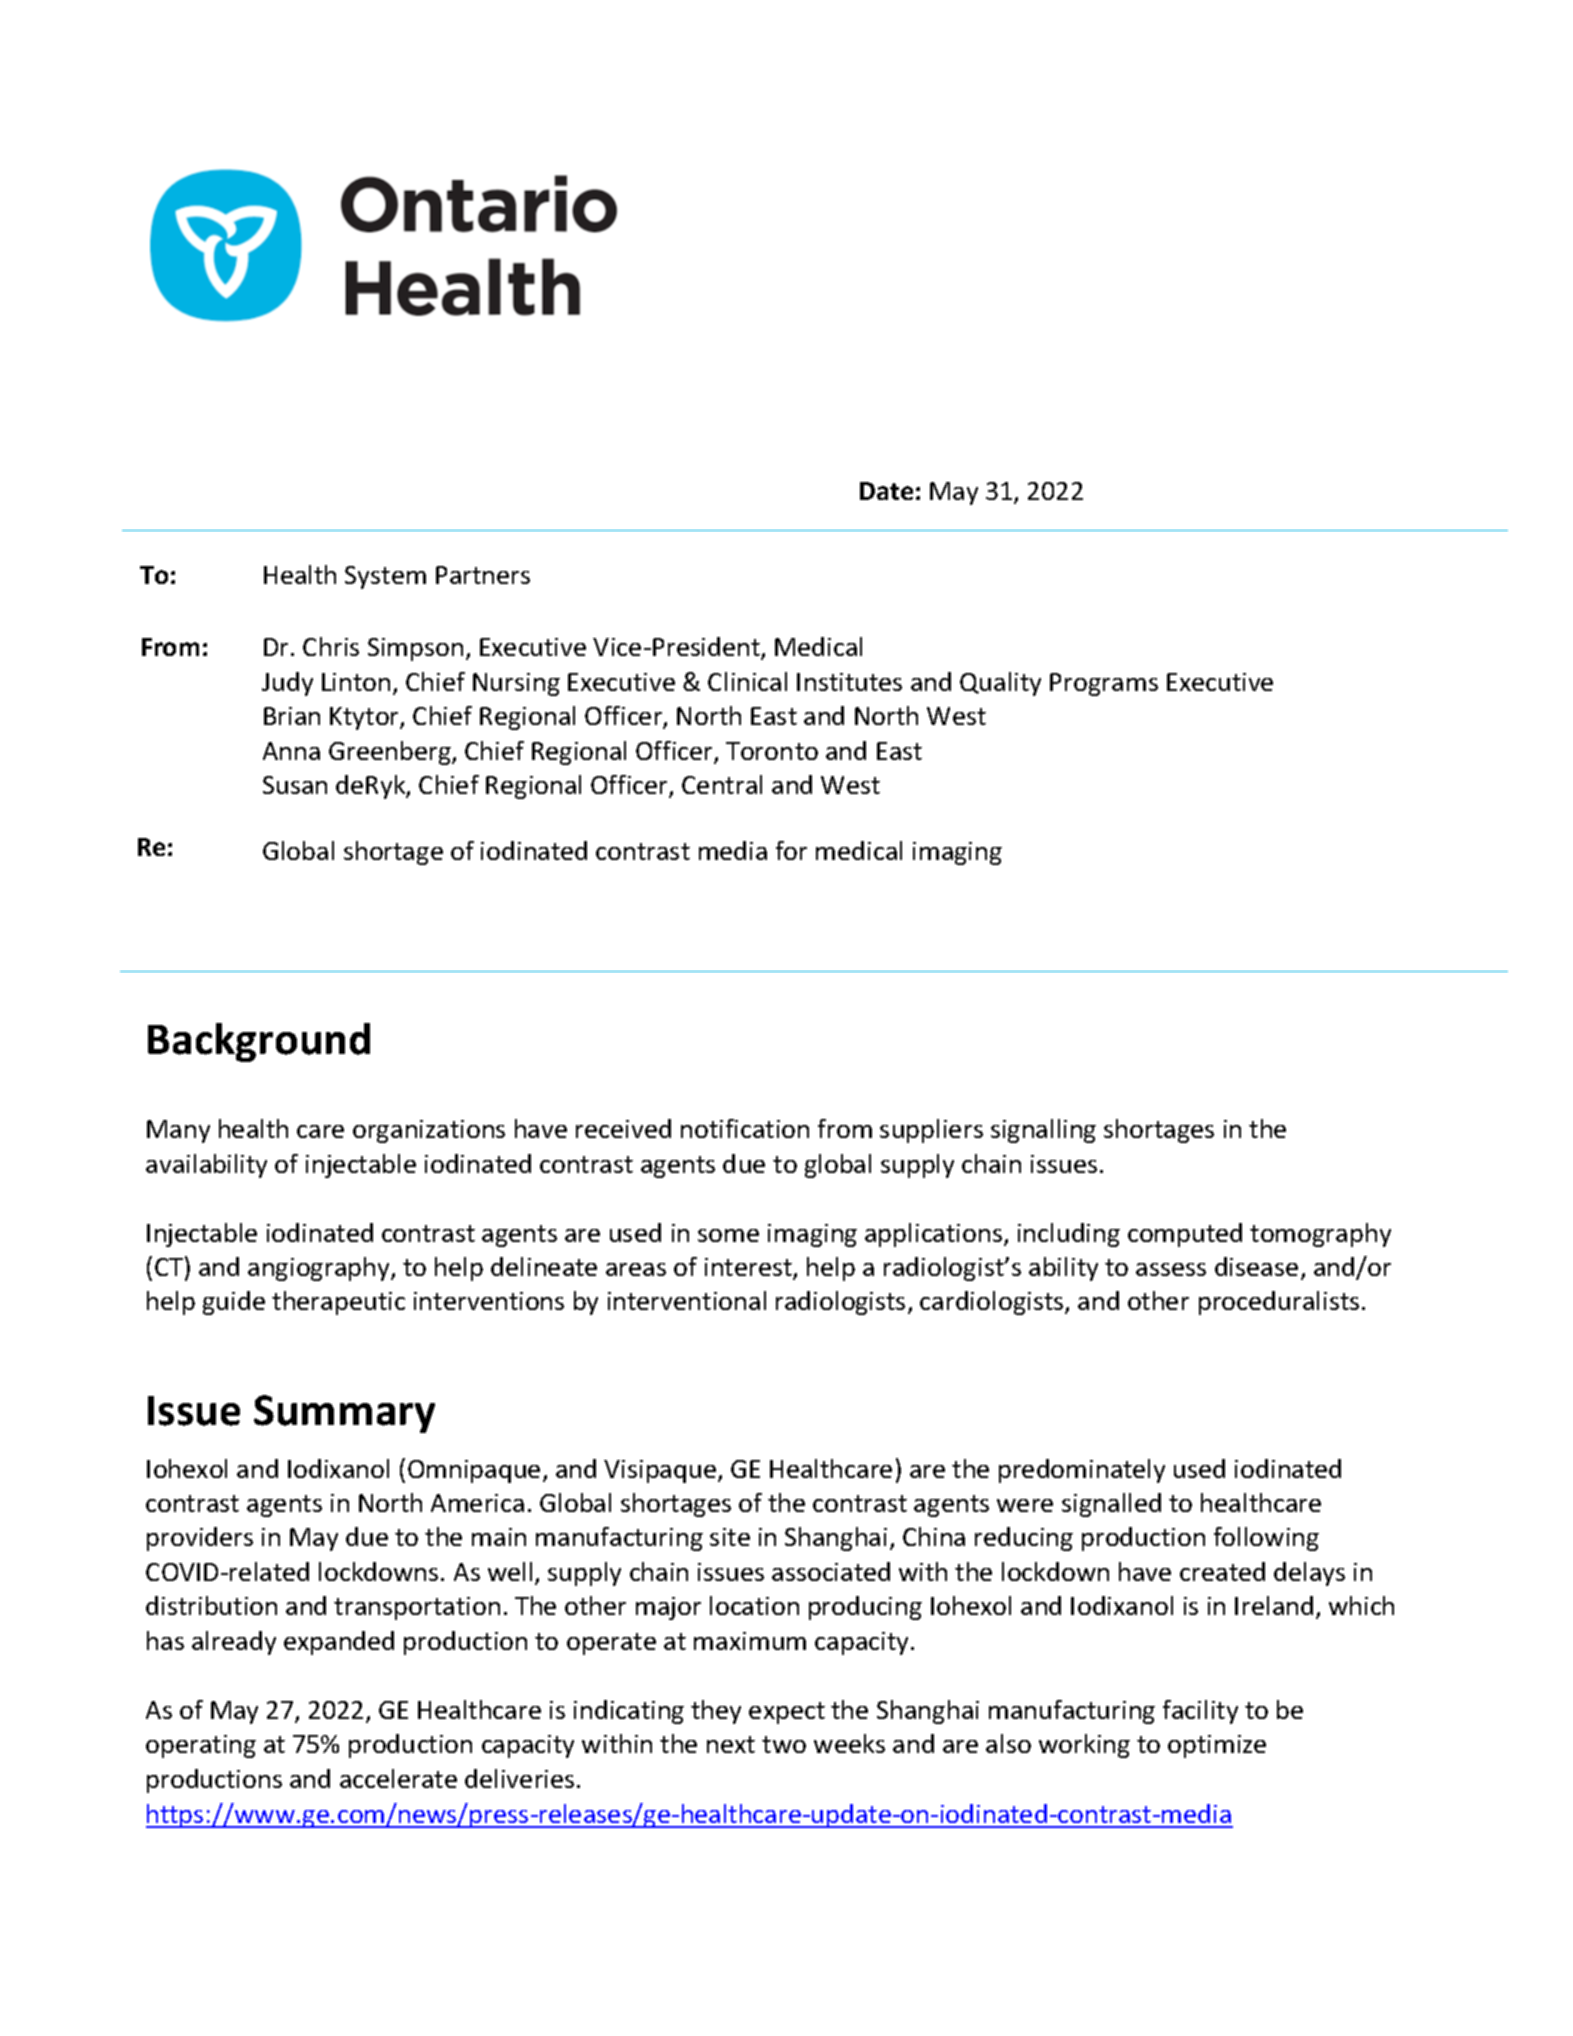 This screenshot has width=1573, height=2036. I want to click on Clinical, so click(747, 681).
